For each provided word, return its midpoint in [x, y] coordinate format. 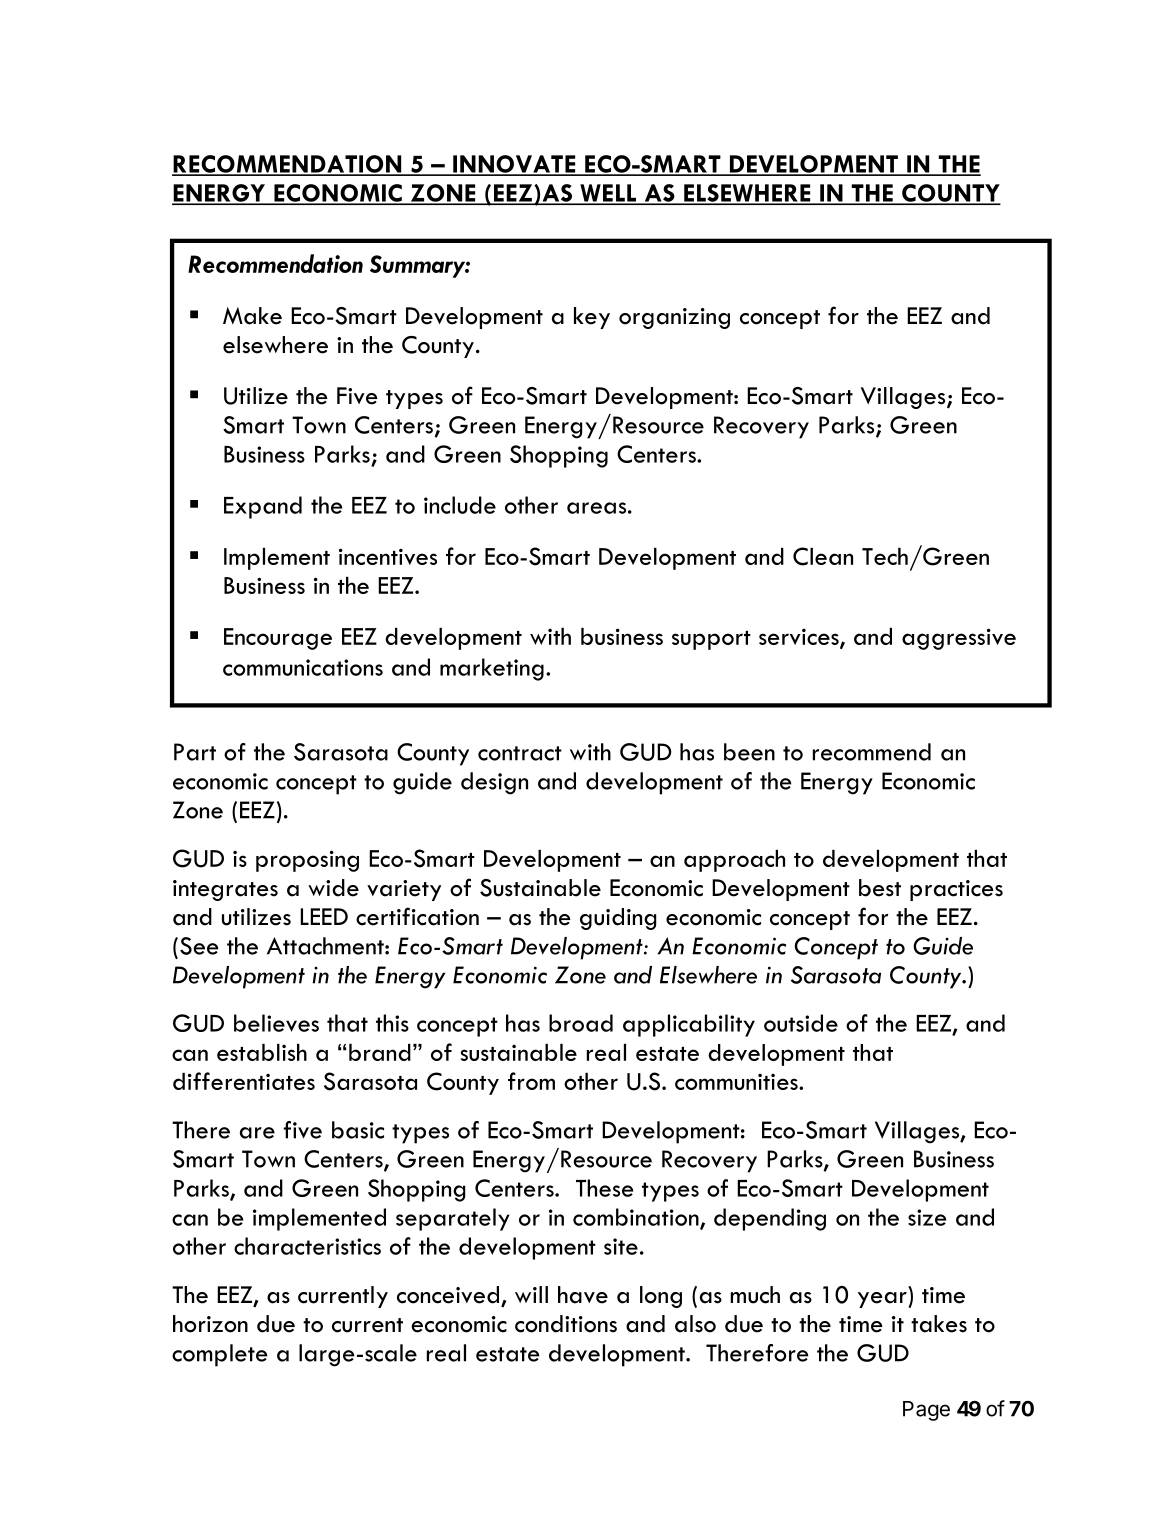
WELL [608, 194]
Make [252, 316]
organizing [674, 318]
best [880, 888]
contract [520, 753]
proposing [307, 861]
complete [220, 1355]
